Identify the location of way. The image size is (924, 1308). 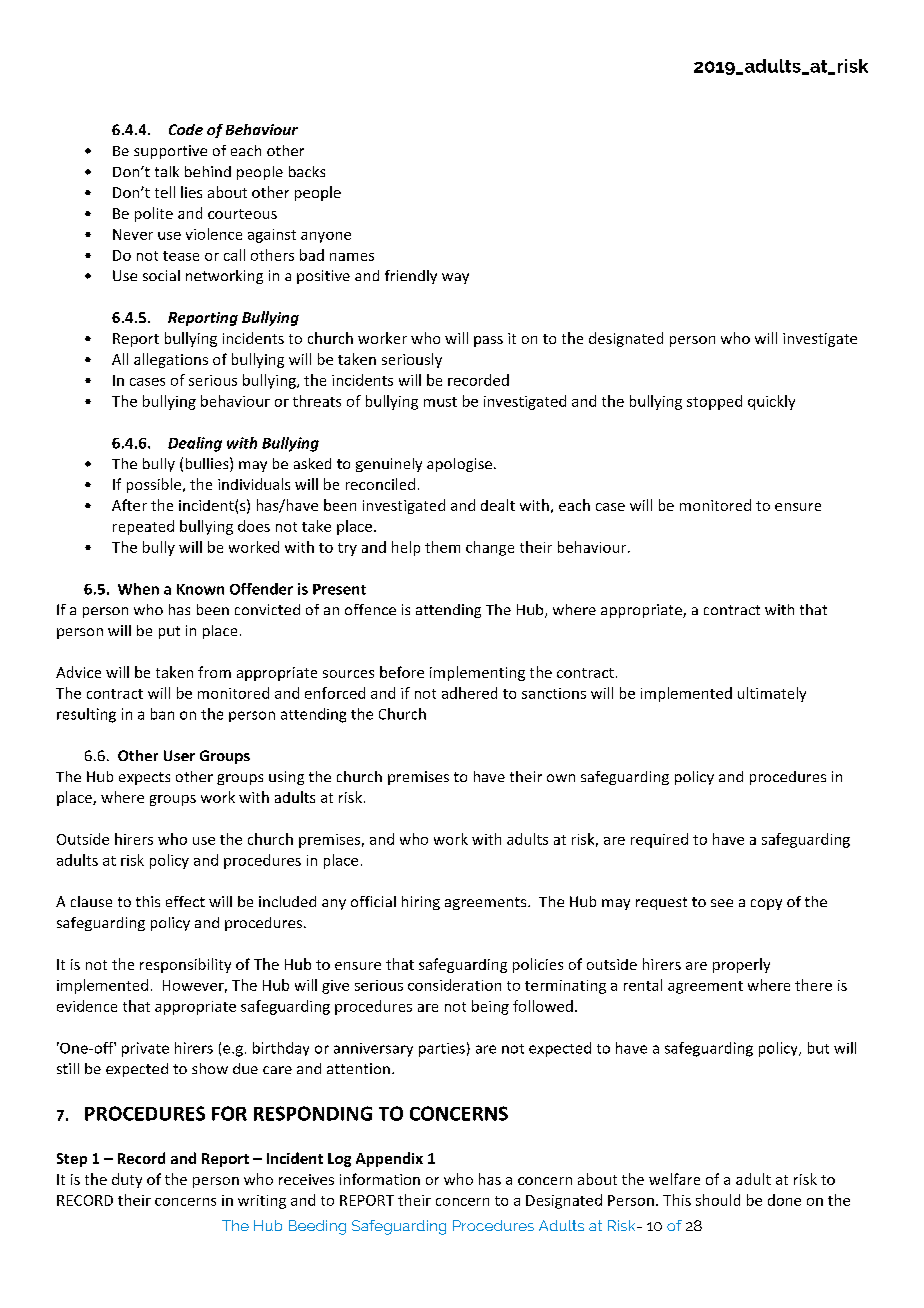
(455, 278).
